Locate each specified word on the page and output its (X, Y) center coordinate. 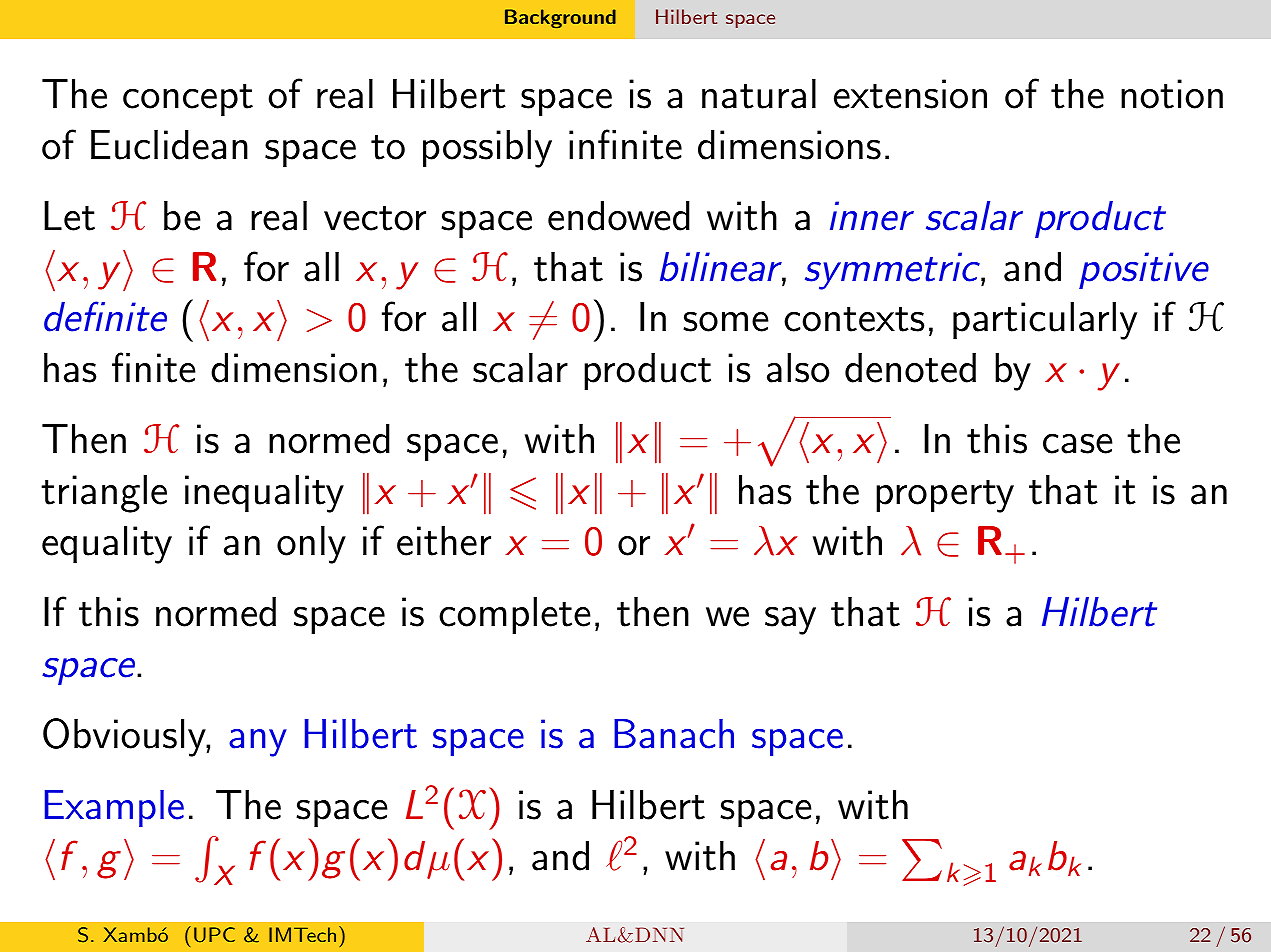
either (444, 541)
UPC (214, 935)
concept (188, 100)
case (1078, 443)
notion (1172, 94)
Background (560, 19)
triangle (104, 494)
